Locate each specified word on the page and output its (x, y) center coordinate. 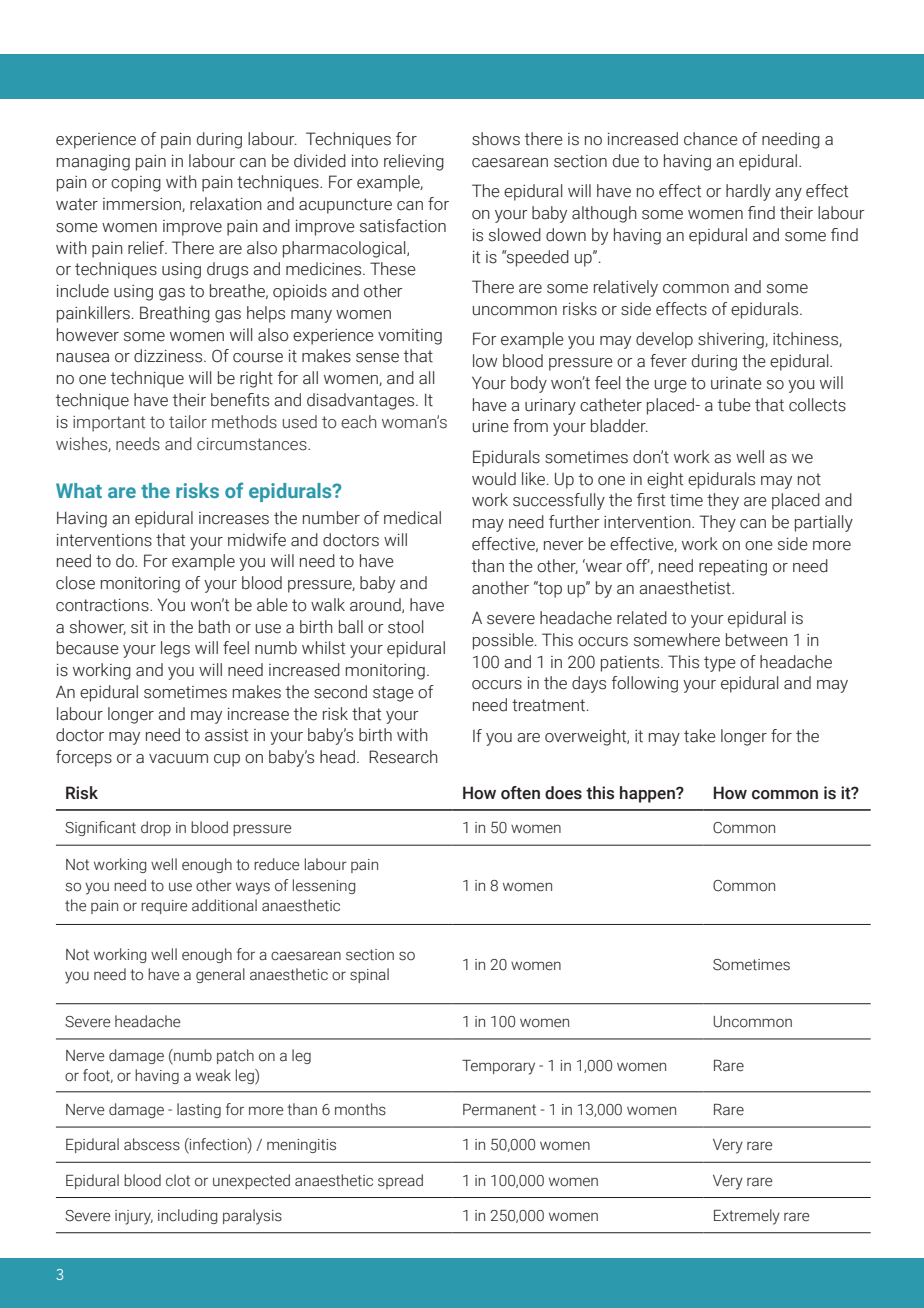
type (720, 664)
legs (175, 649)
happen (648, 794)
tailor (188, 422)
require (164, 907)
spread (400, 1181)
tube (734, 405)
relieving (414, 162)
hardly (748, 192)
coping (136, 184)
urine (491, 426)
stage (393, 694)
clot (178, 1180)
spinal (369, 975)
